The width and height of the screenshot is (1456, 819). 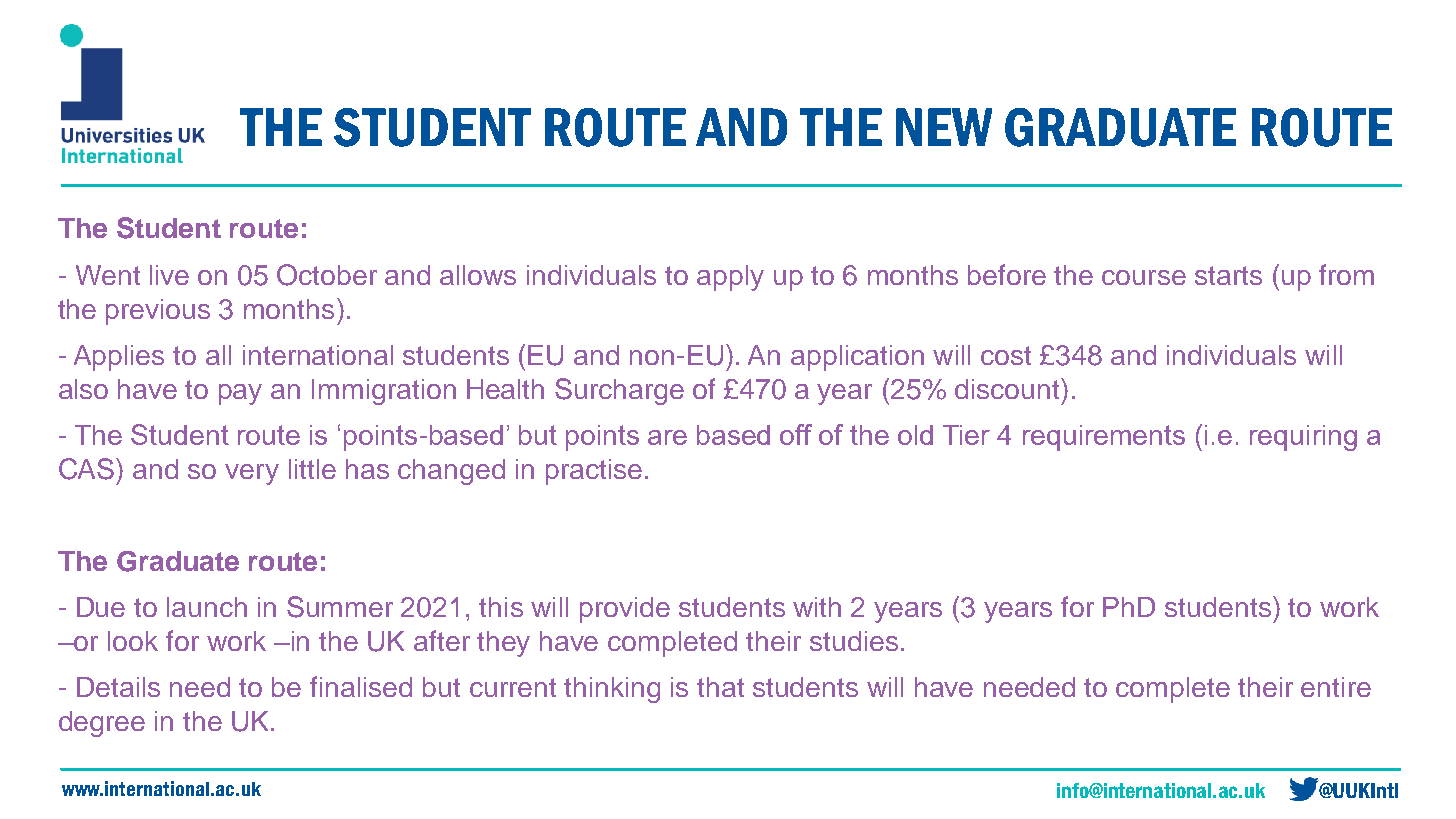 What do you see at coordinates (240, 394) in the screenshot?
I see `pay` at bounding box center [240, 394].
